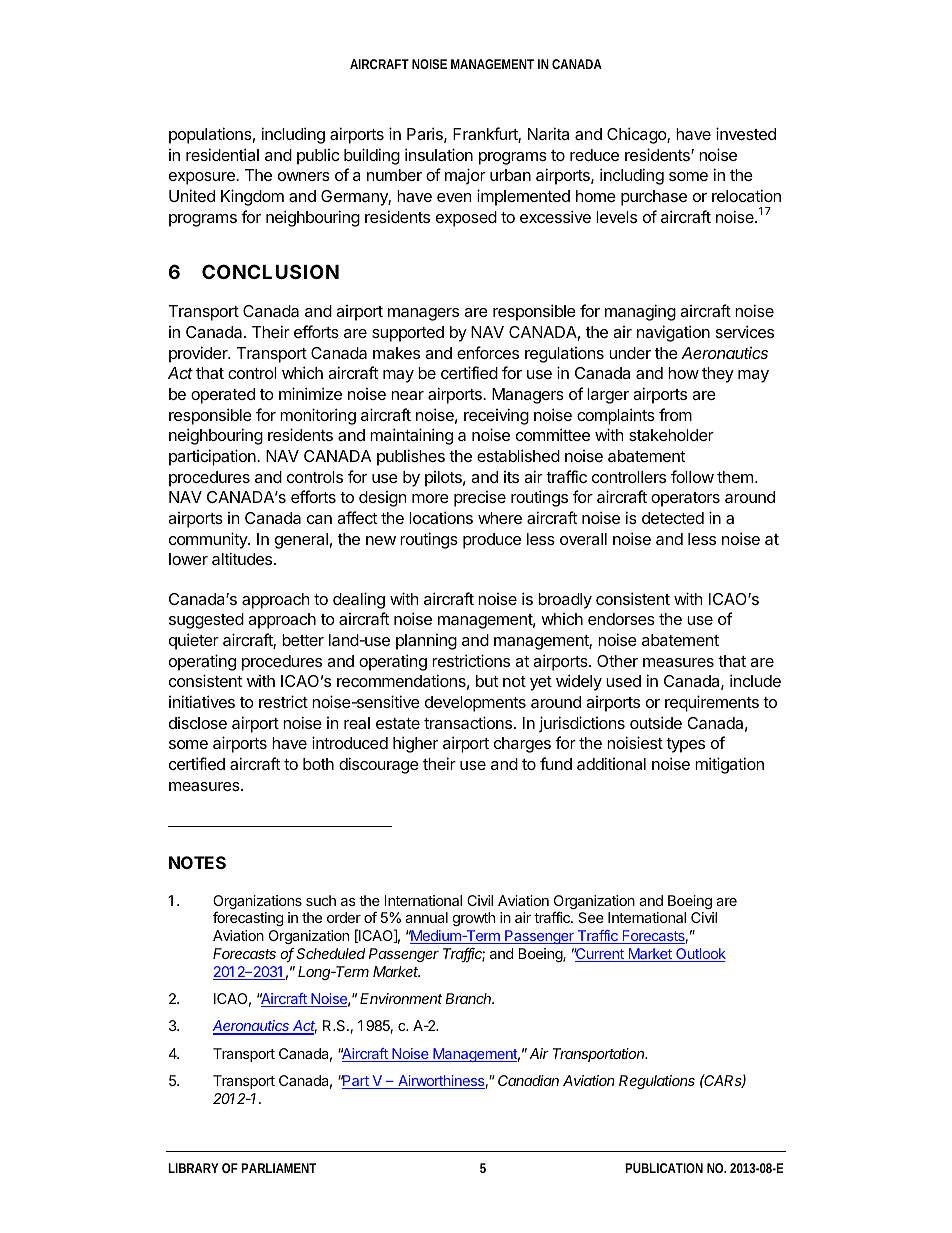 Image resolution: width=952 pixels, height=1233 pixels. Describe the element at coordinates (654, 198) in the screenshot. I see `purchase` at that location.
